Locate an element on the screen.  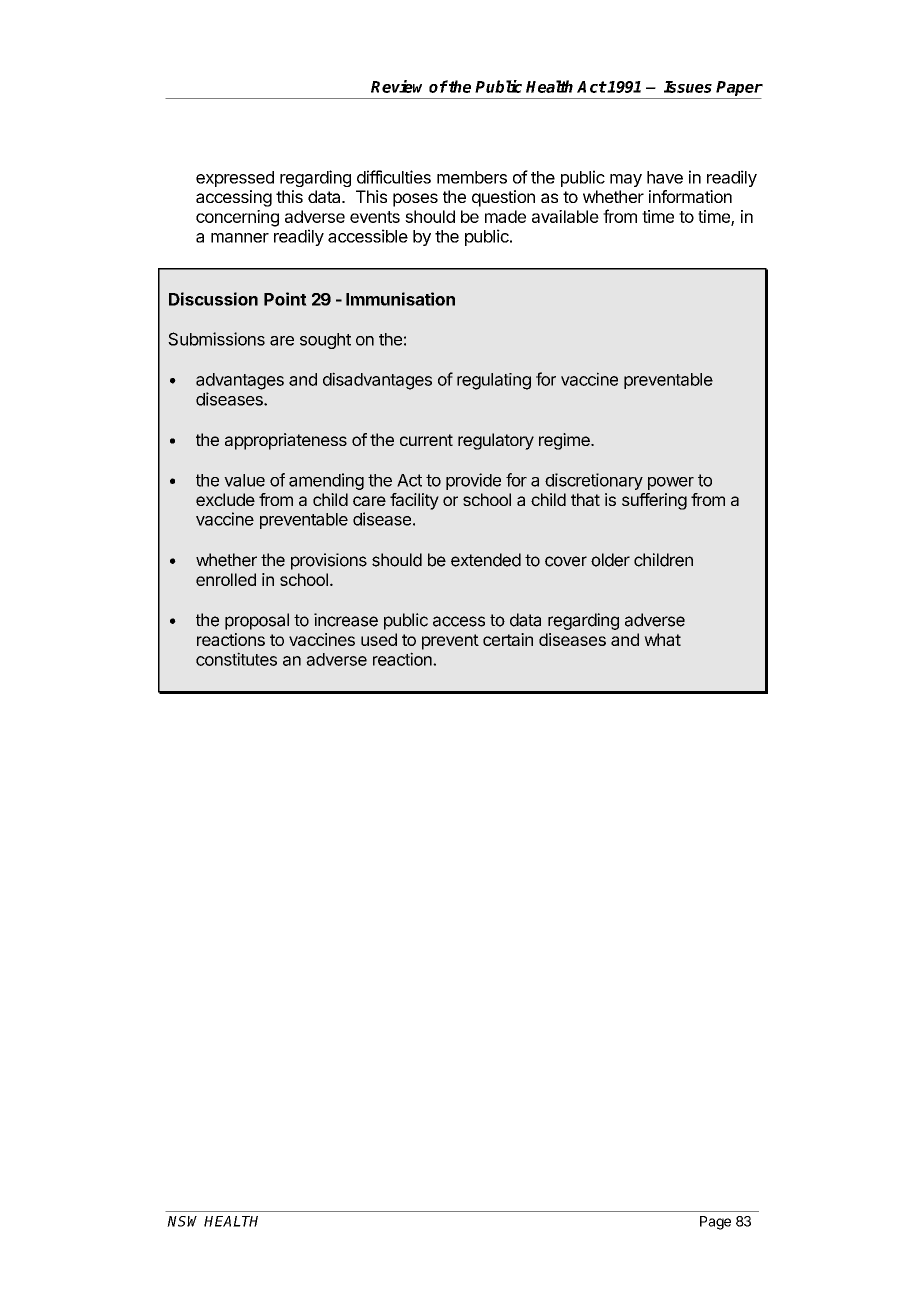
expressed is located at coordinates (235, 179).
